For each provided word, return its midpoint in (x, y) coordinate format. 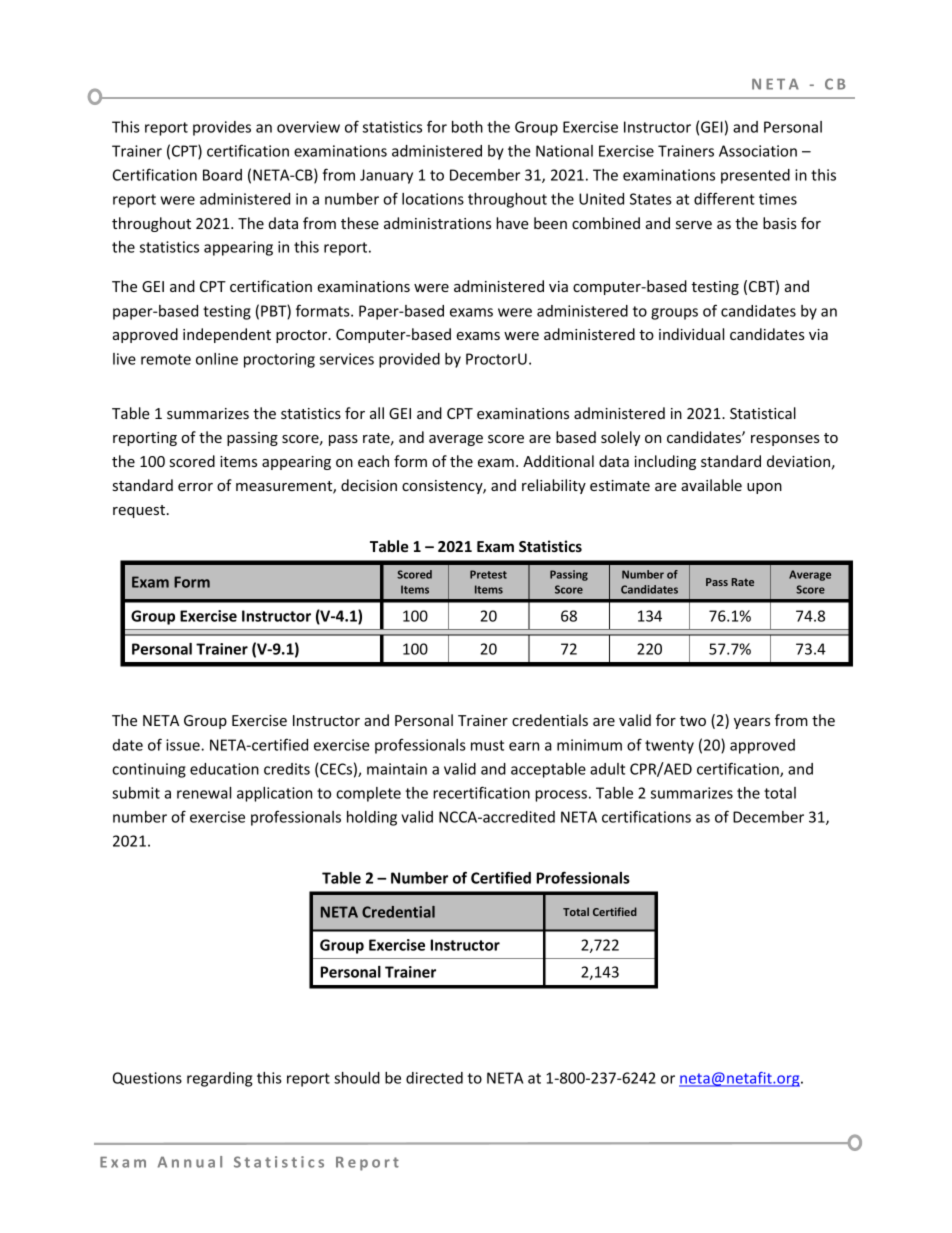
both (467, 127)
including (665, 462)
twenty (669, 747)
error (195, 487)
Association (758, 151)
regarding (219, 1079)
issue (184, 745)
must (487, 745)
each (373, 461)
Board (222, 175)
